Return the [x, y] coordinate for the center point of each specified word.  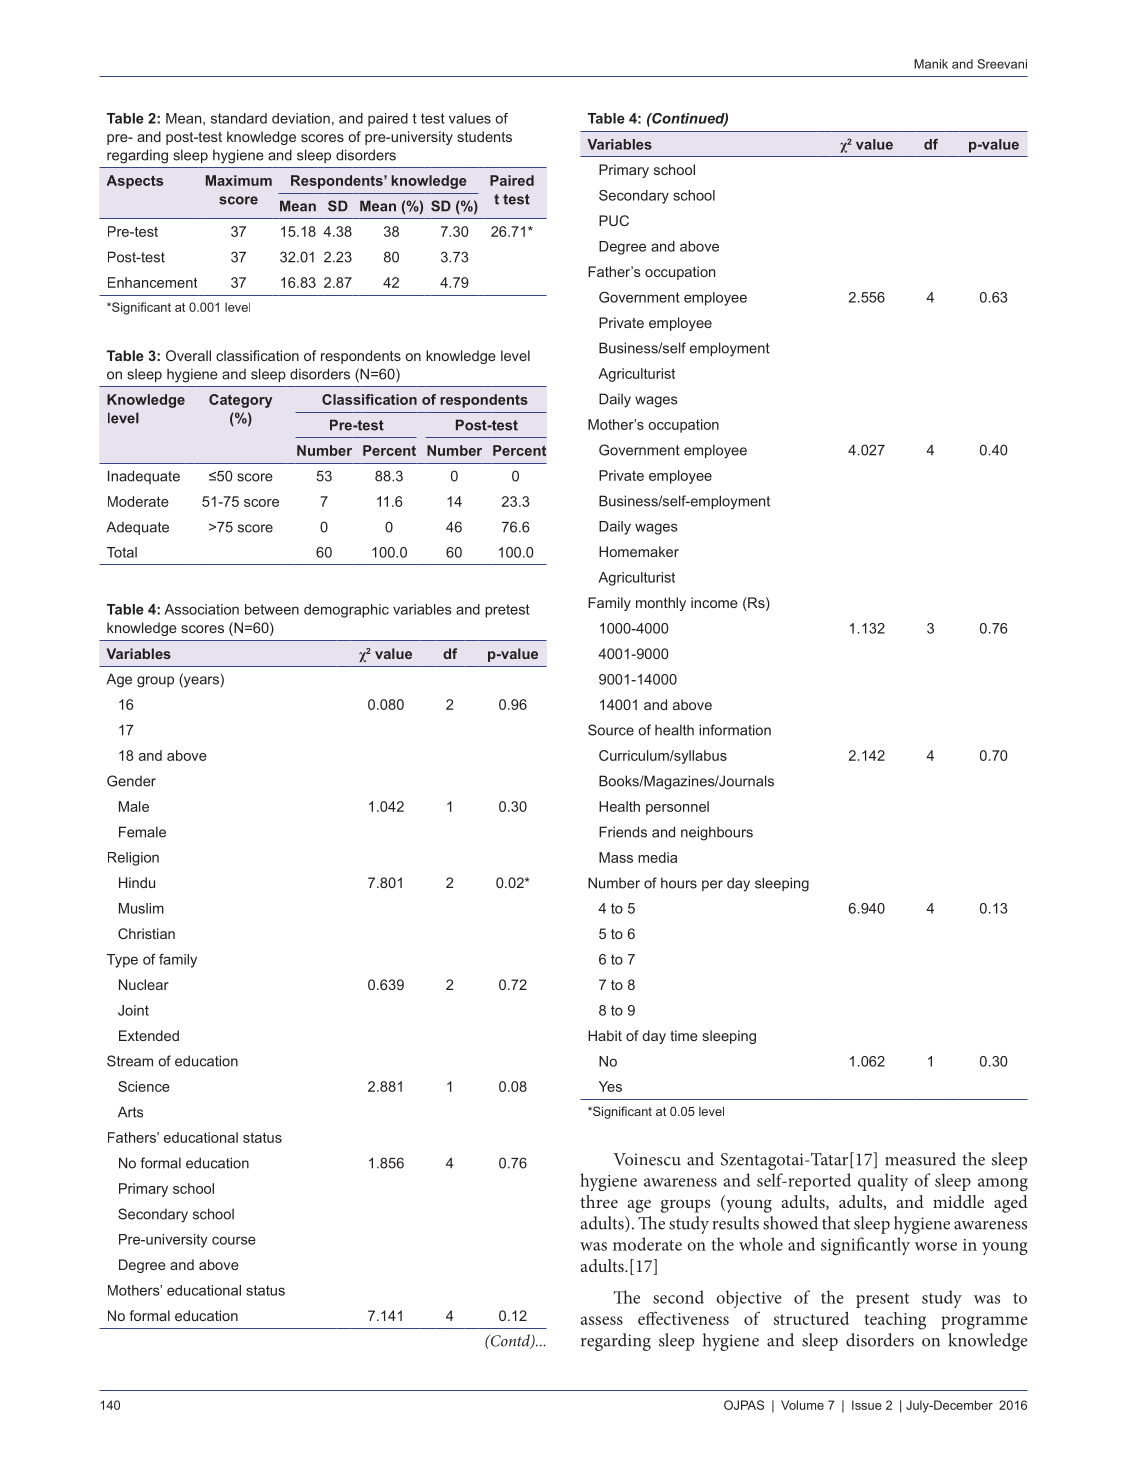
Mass [616, 857]
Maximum [239, 180]
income [714, 602]
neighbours [717, 833]
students [484, 136]
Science [144, 1086]
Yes [610, 1086]
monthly [661, 604]
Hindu [137, 882]
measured [920, 1159]
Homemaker [639, 551]
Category [241, 401]
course [234, 1240]
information [735, 730]
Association [202, 609]
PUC [614, 220]
